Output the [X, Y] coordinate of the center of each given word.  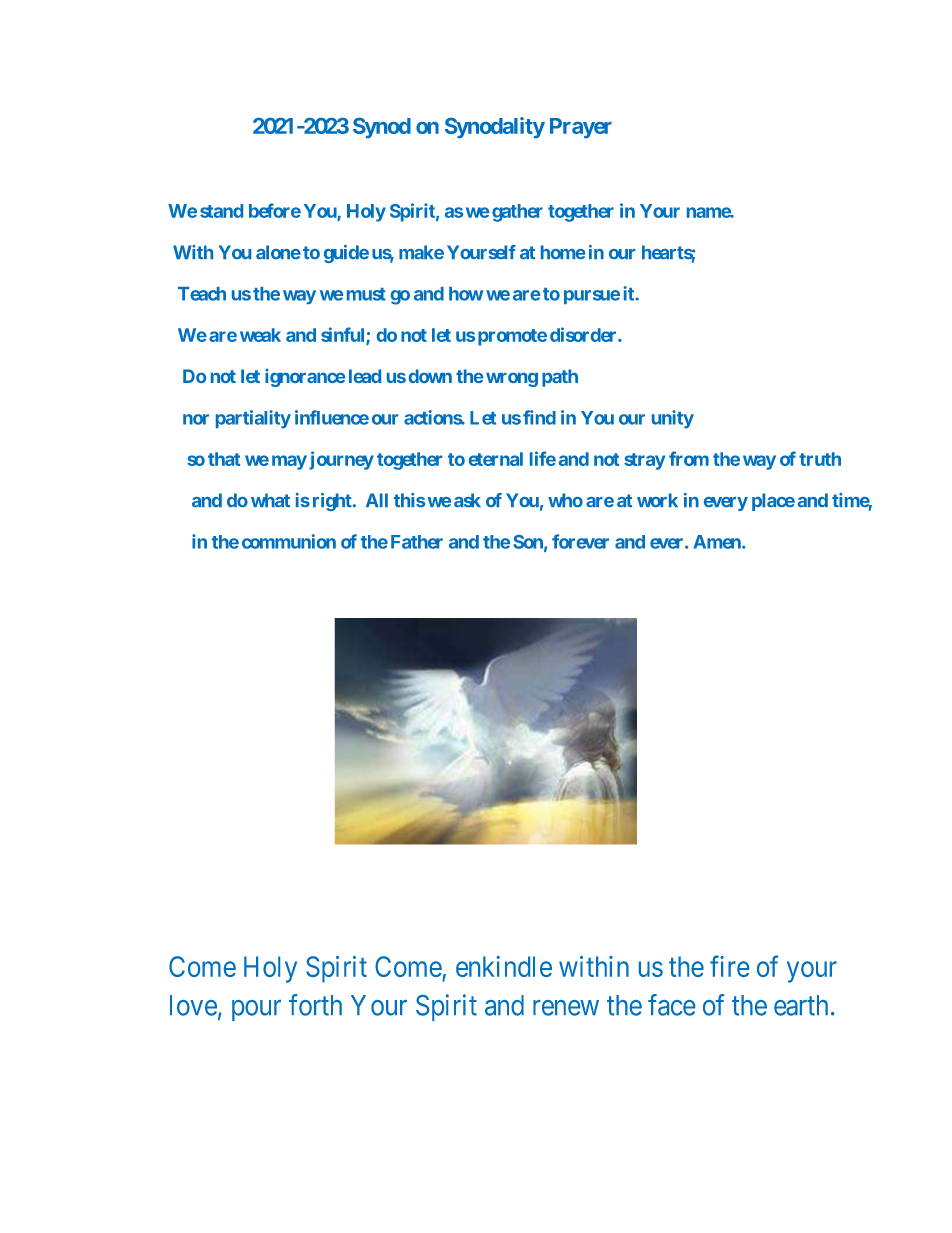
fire [729, 966]
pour [256, 1010]
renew [566, 1008]
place [773, 502]
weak [260, 335]
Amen [718, 542]
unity [673, 419]
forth [315, 1005]
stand [221, 211]
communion [289, 541]
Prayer [581, 128]
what [270, 500]
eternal [496, 459]
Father [417, 542]
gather [517, 213]
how [466, 294]
